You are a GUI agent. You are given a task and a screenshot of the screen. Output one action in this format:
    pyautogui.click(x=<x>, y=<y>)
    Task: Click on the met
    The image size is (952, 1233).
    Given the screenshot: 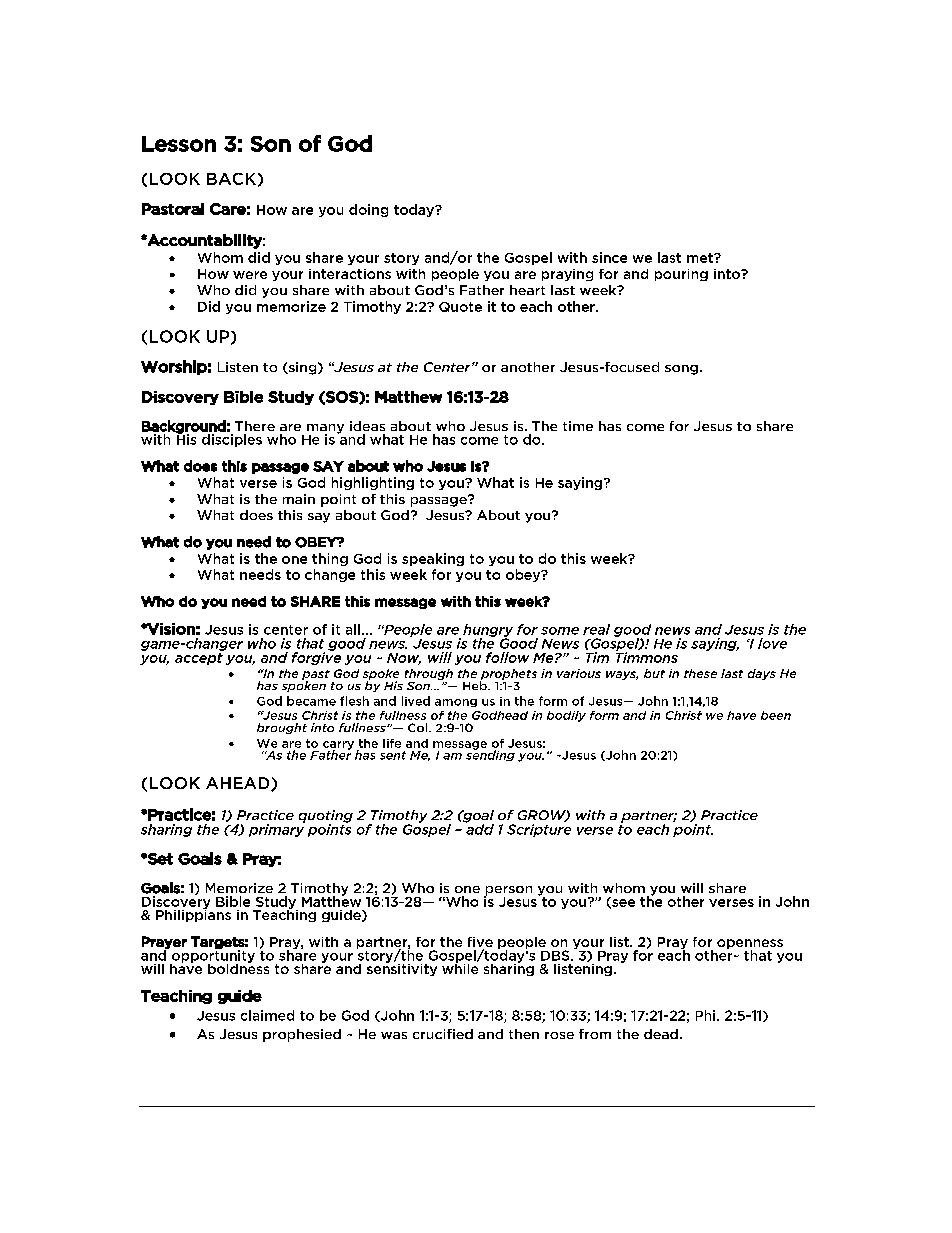 What is the action you would take?
    pyautogui.click(x=701, y=258)
